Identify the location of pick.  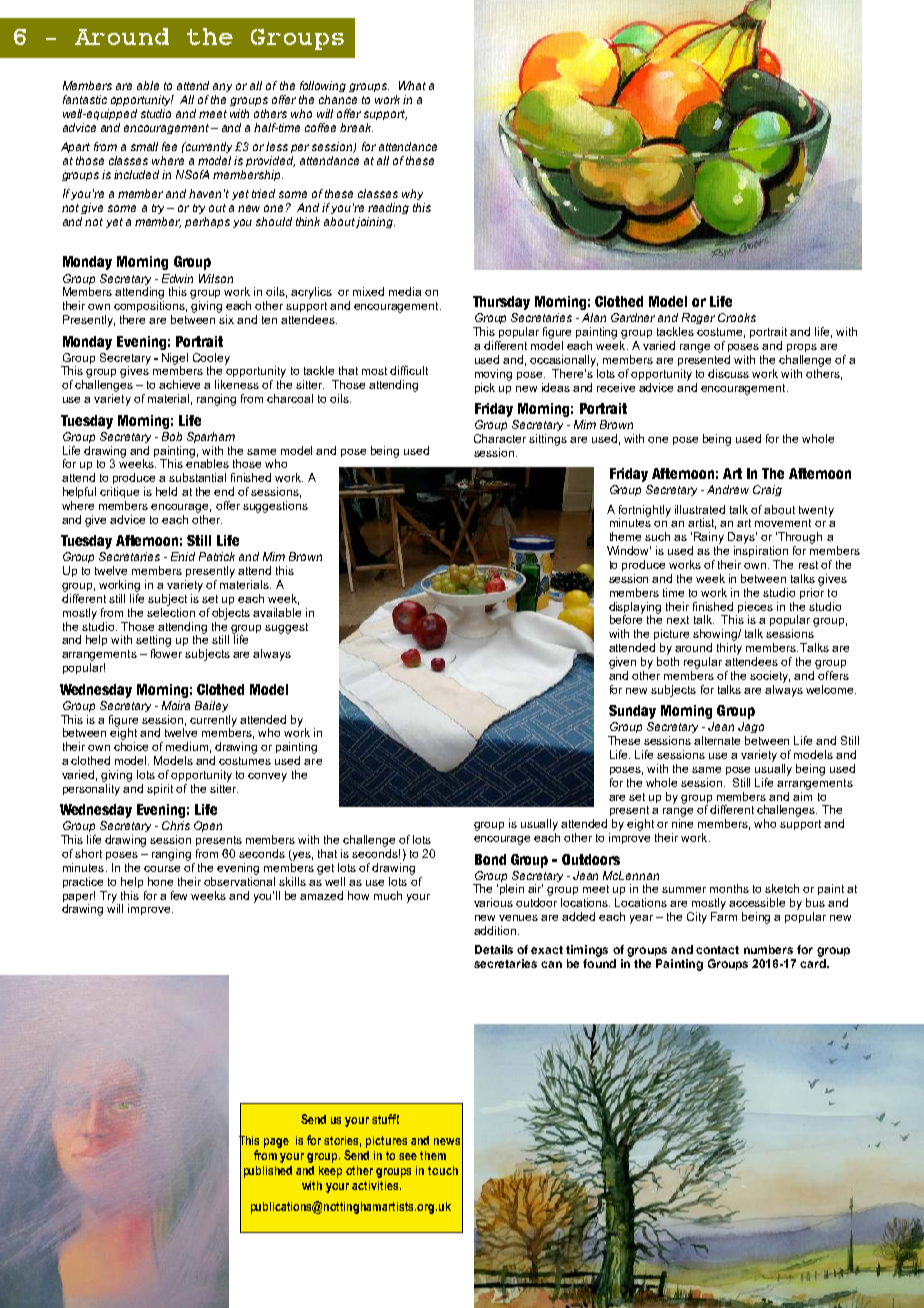
(485, 388).
